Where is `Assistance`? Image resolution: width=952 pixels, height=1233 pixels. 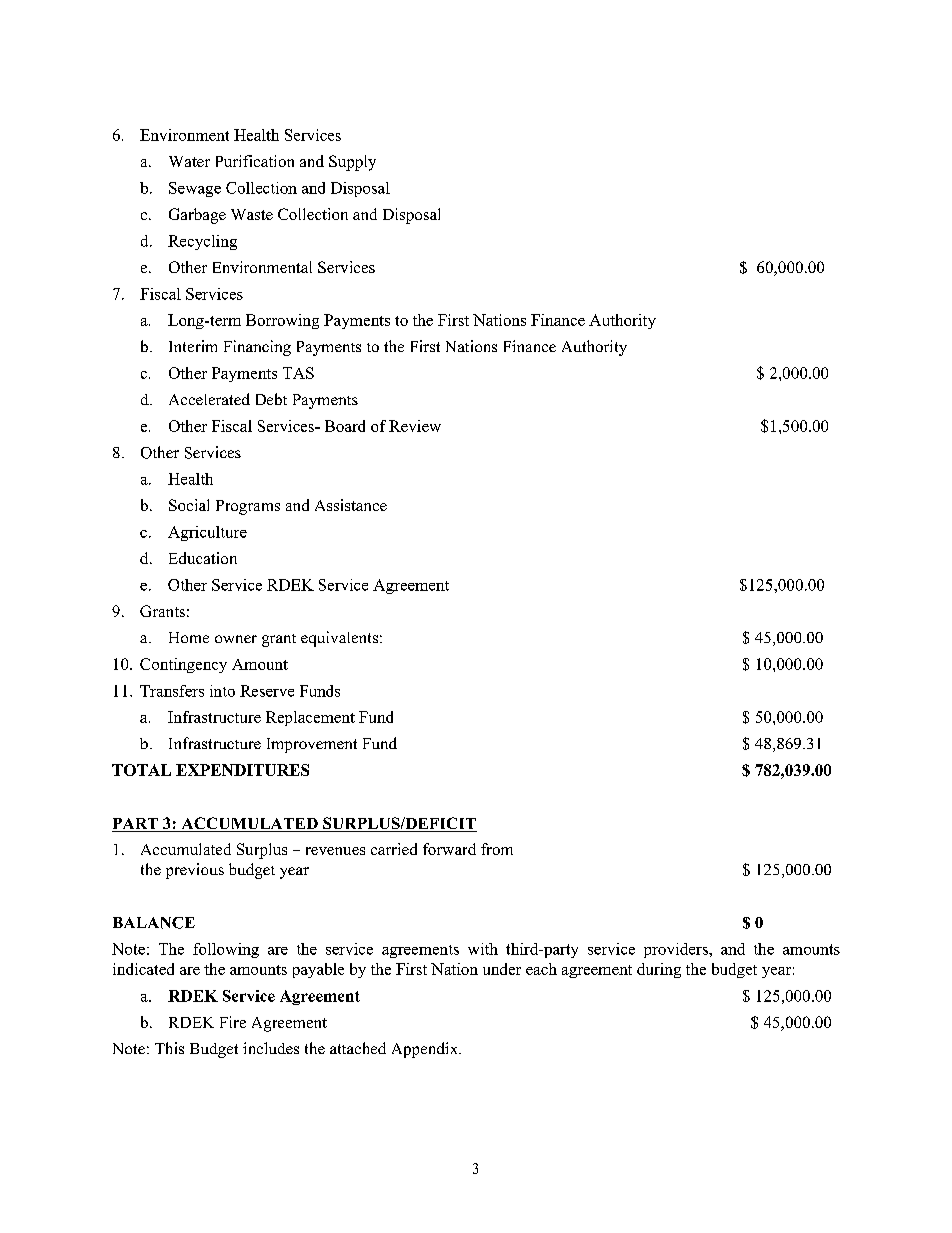 Assistance is located at coordinates (351, 505).
